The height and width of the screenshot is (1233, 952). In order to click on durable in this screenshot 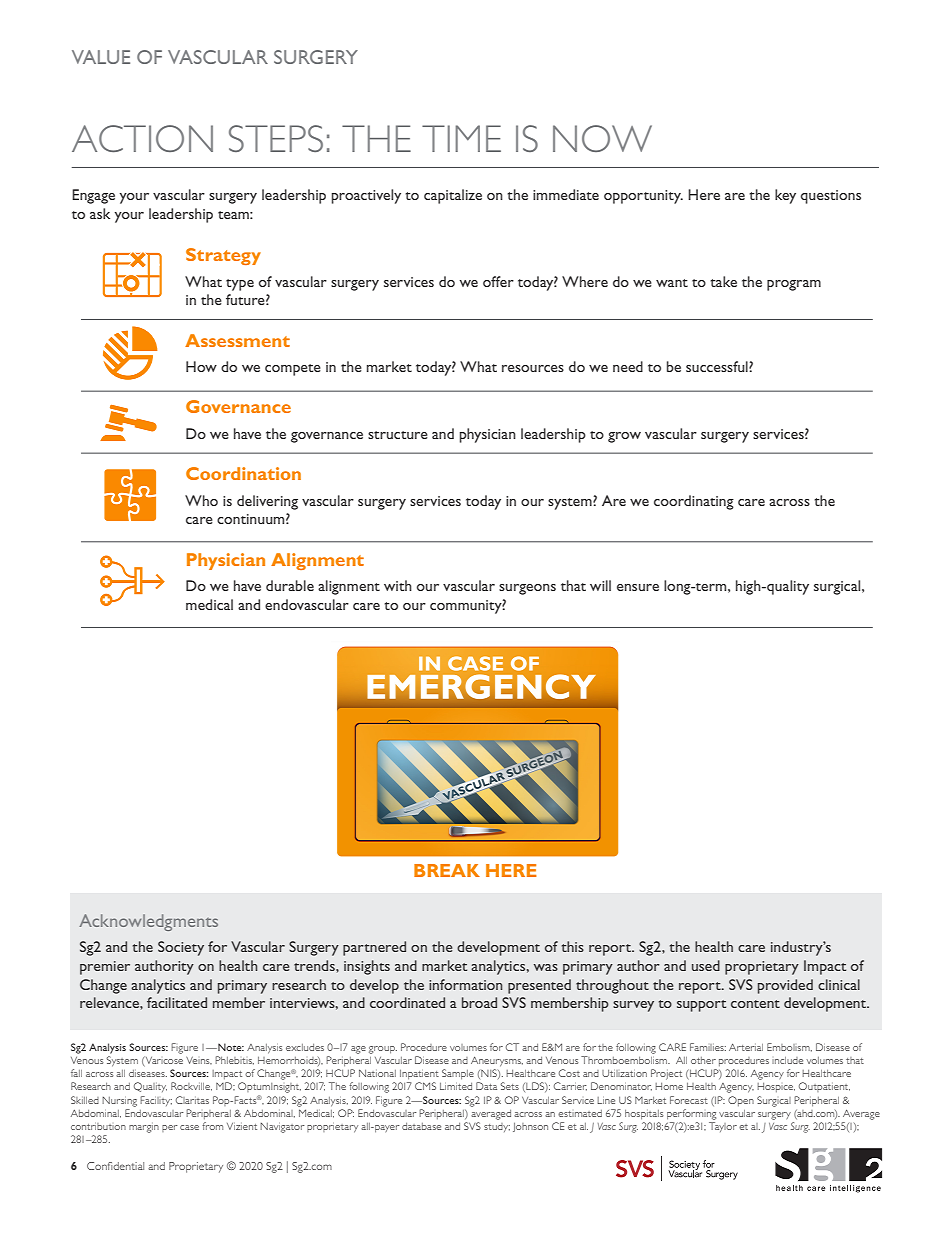, I will do `click(290, 585)`.
